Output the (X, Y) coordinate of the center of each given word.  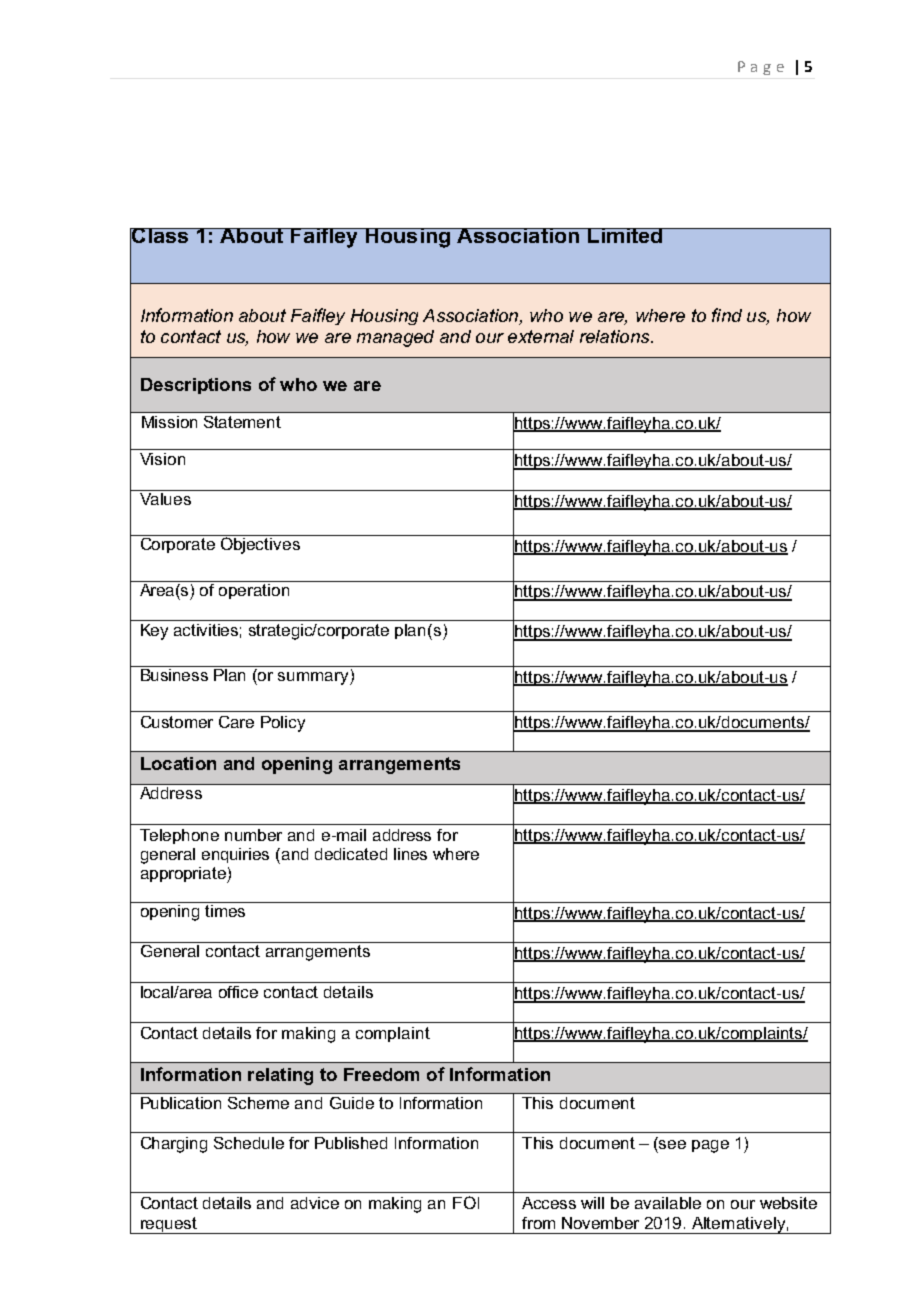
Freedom (381, 1074)
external (541, 336)
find (727, 315)
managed (395, 338)
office (238, 992)
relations (616, 336)
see (672, 1144)
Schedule (249, 1143)
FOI (466, 1202)
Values (165, 497)
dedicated (351, 854)
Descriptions (196, 386)
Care (236, 722)
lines (410, 854)
